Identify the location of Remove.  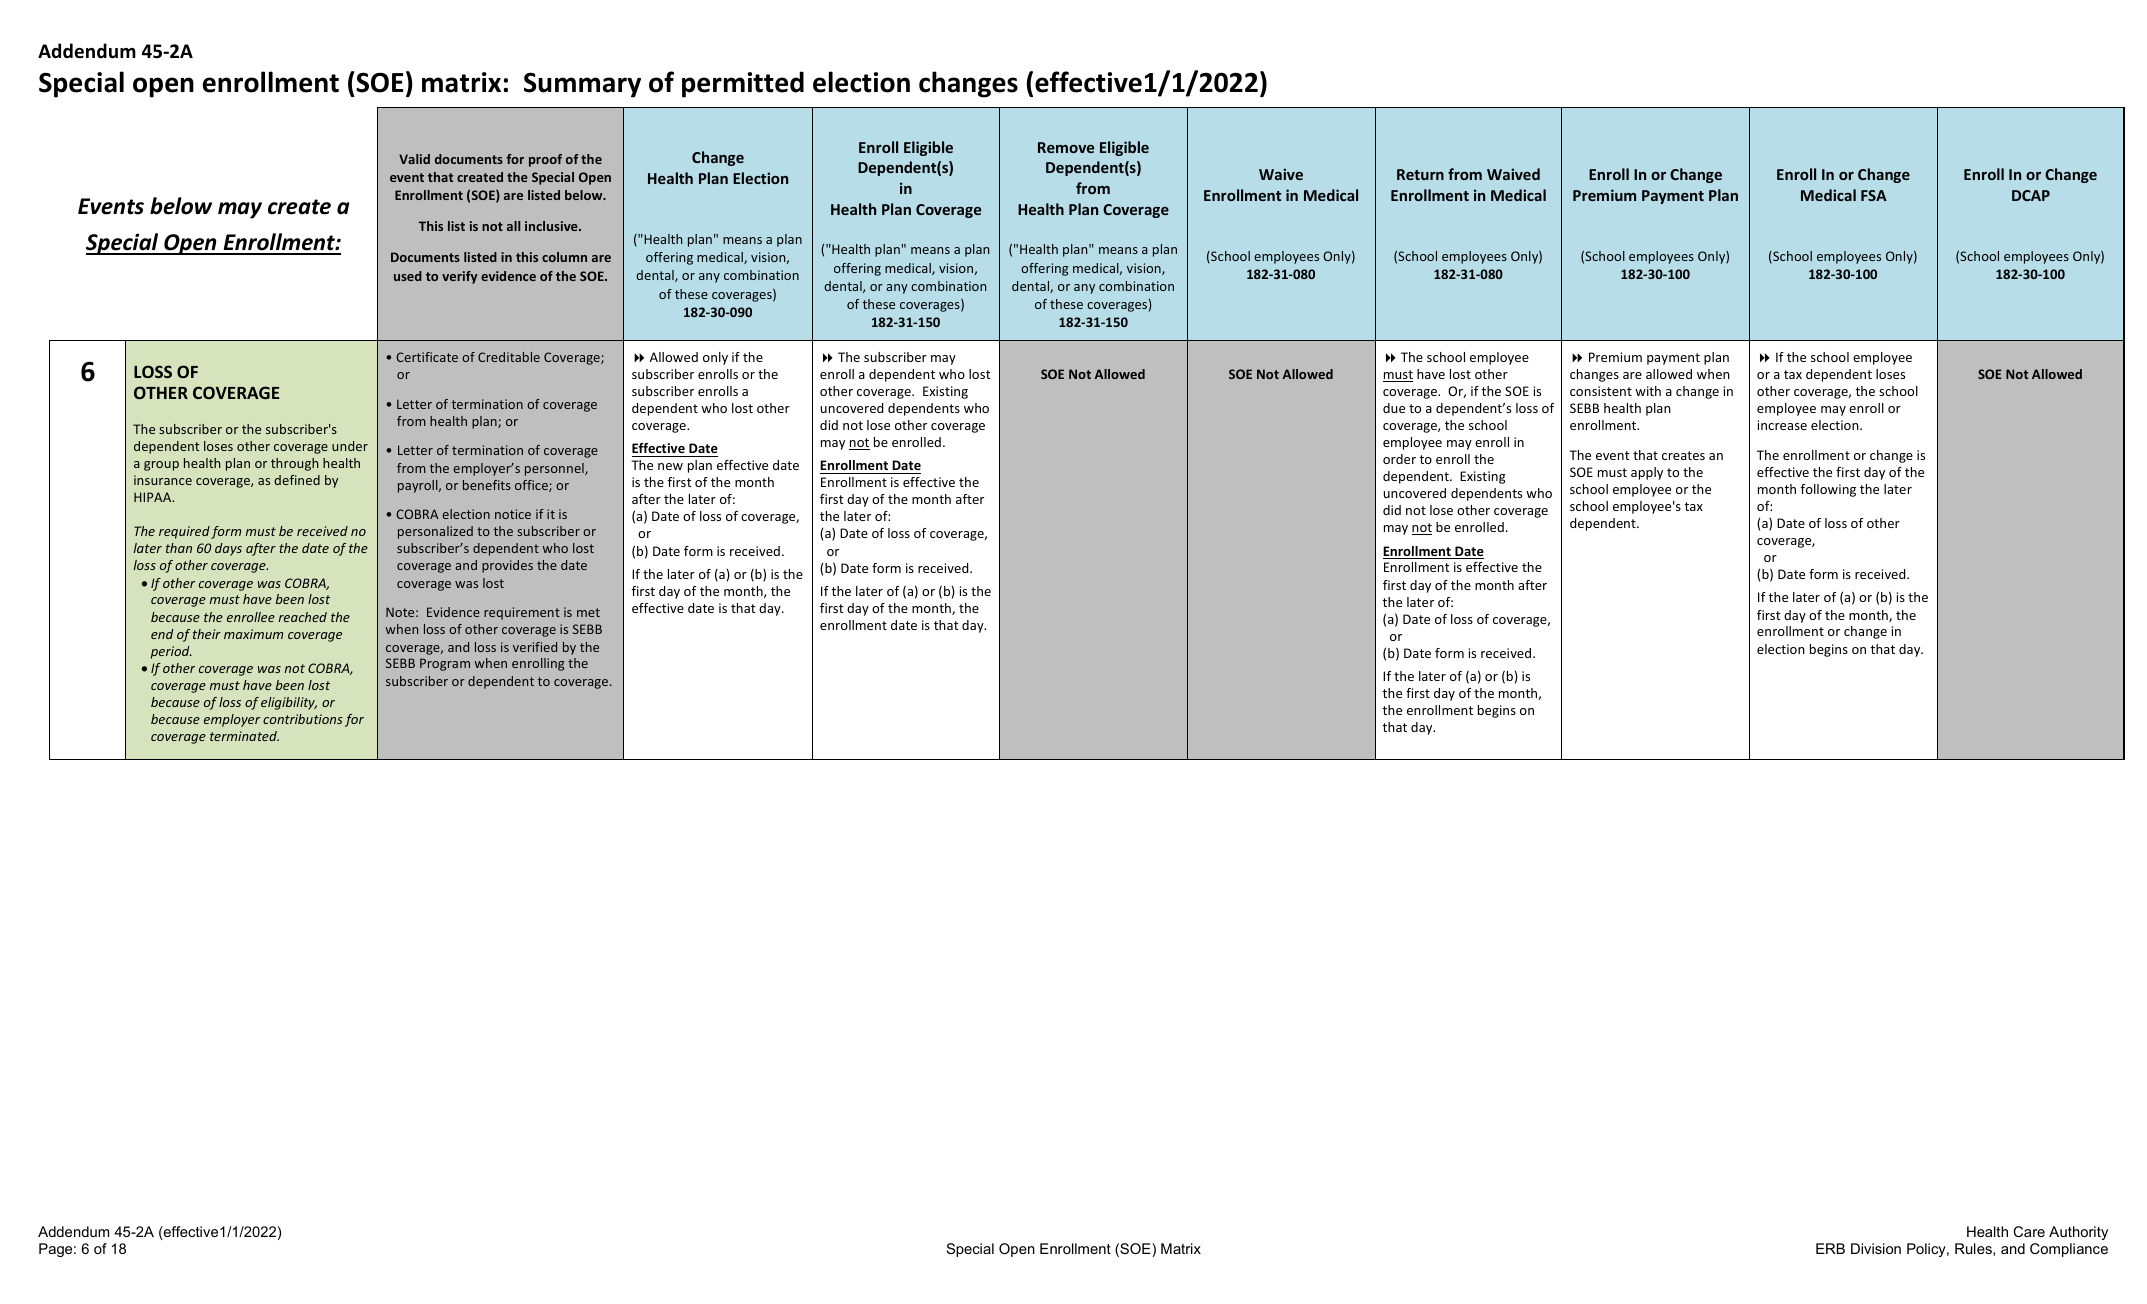
(1066, 147).
